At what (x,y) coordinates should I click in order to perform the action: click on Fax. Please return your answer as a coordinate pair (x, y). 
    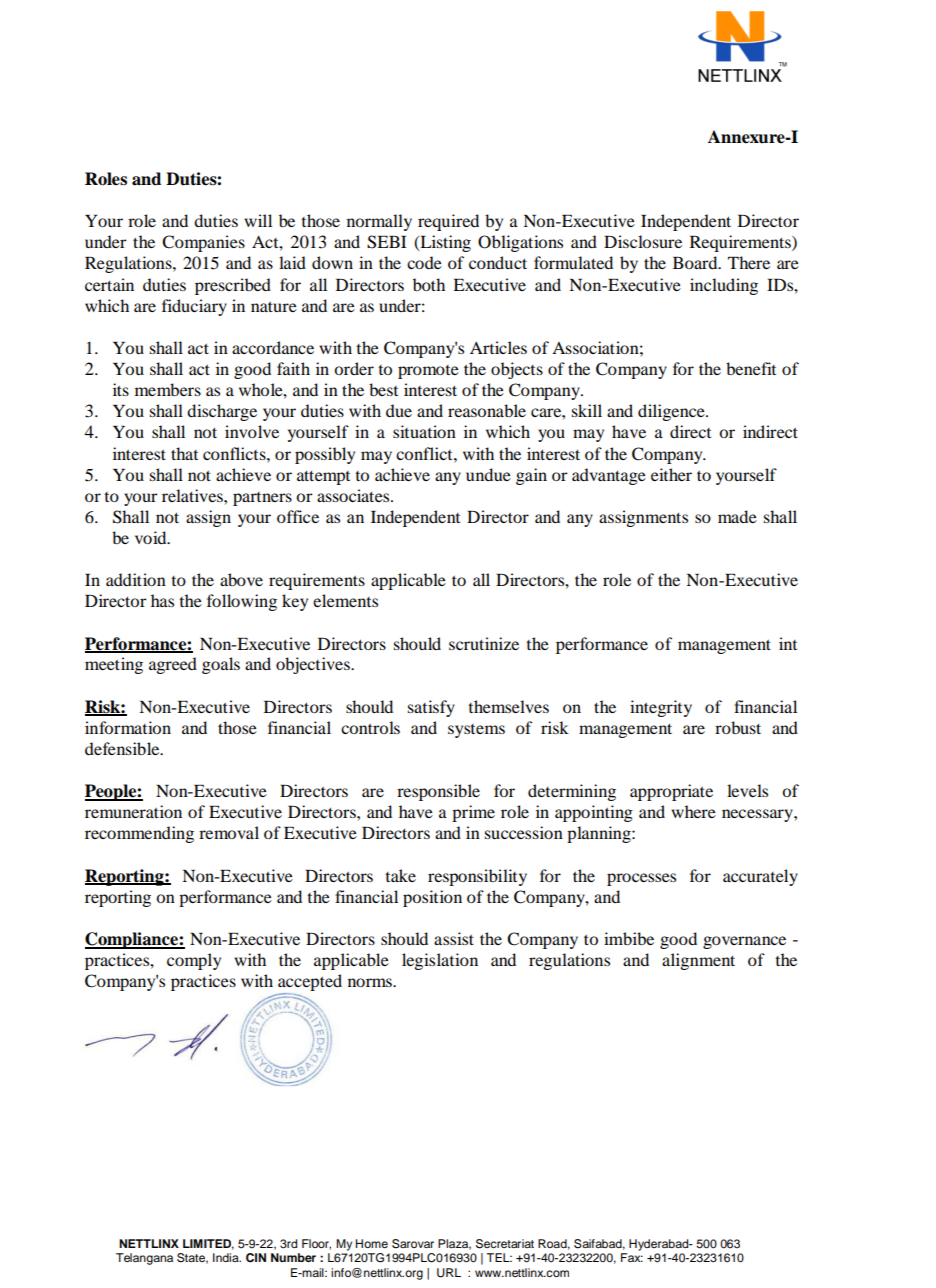
    Looking at the image, I should click on (632, 1257).
